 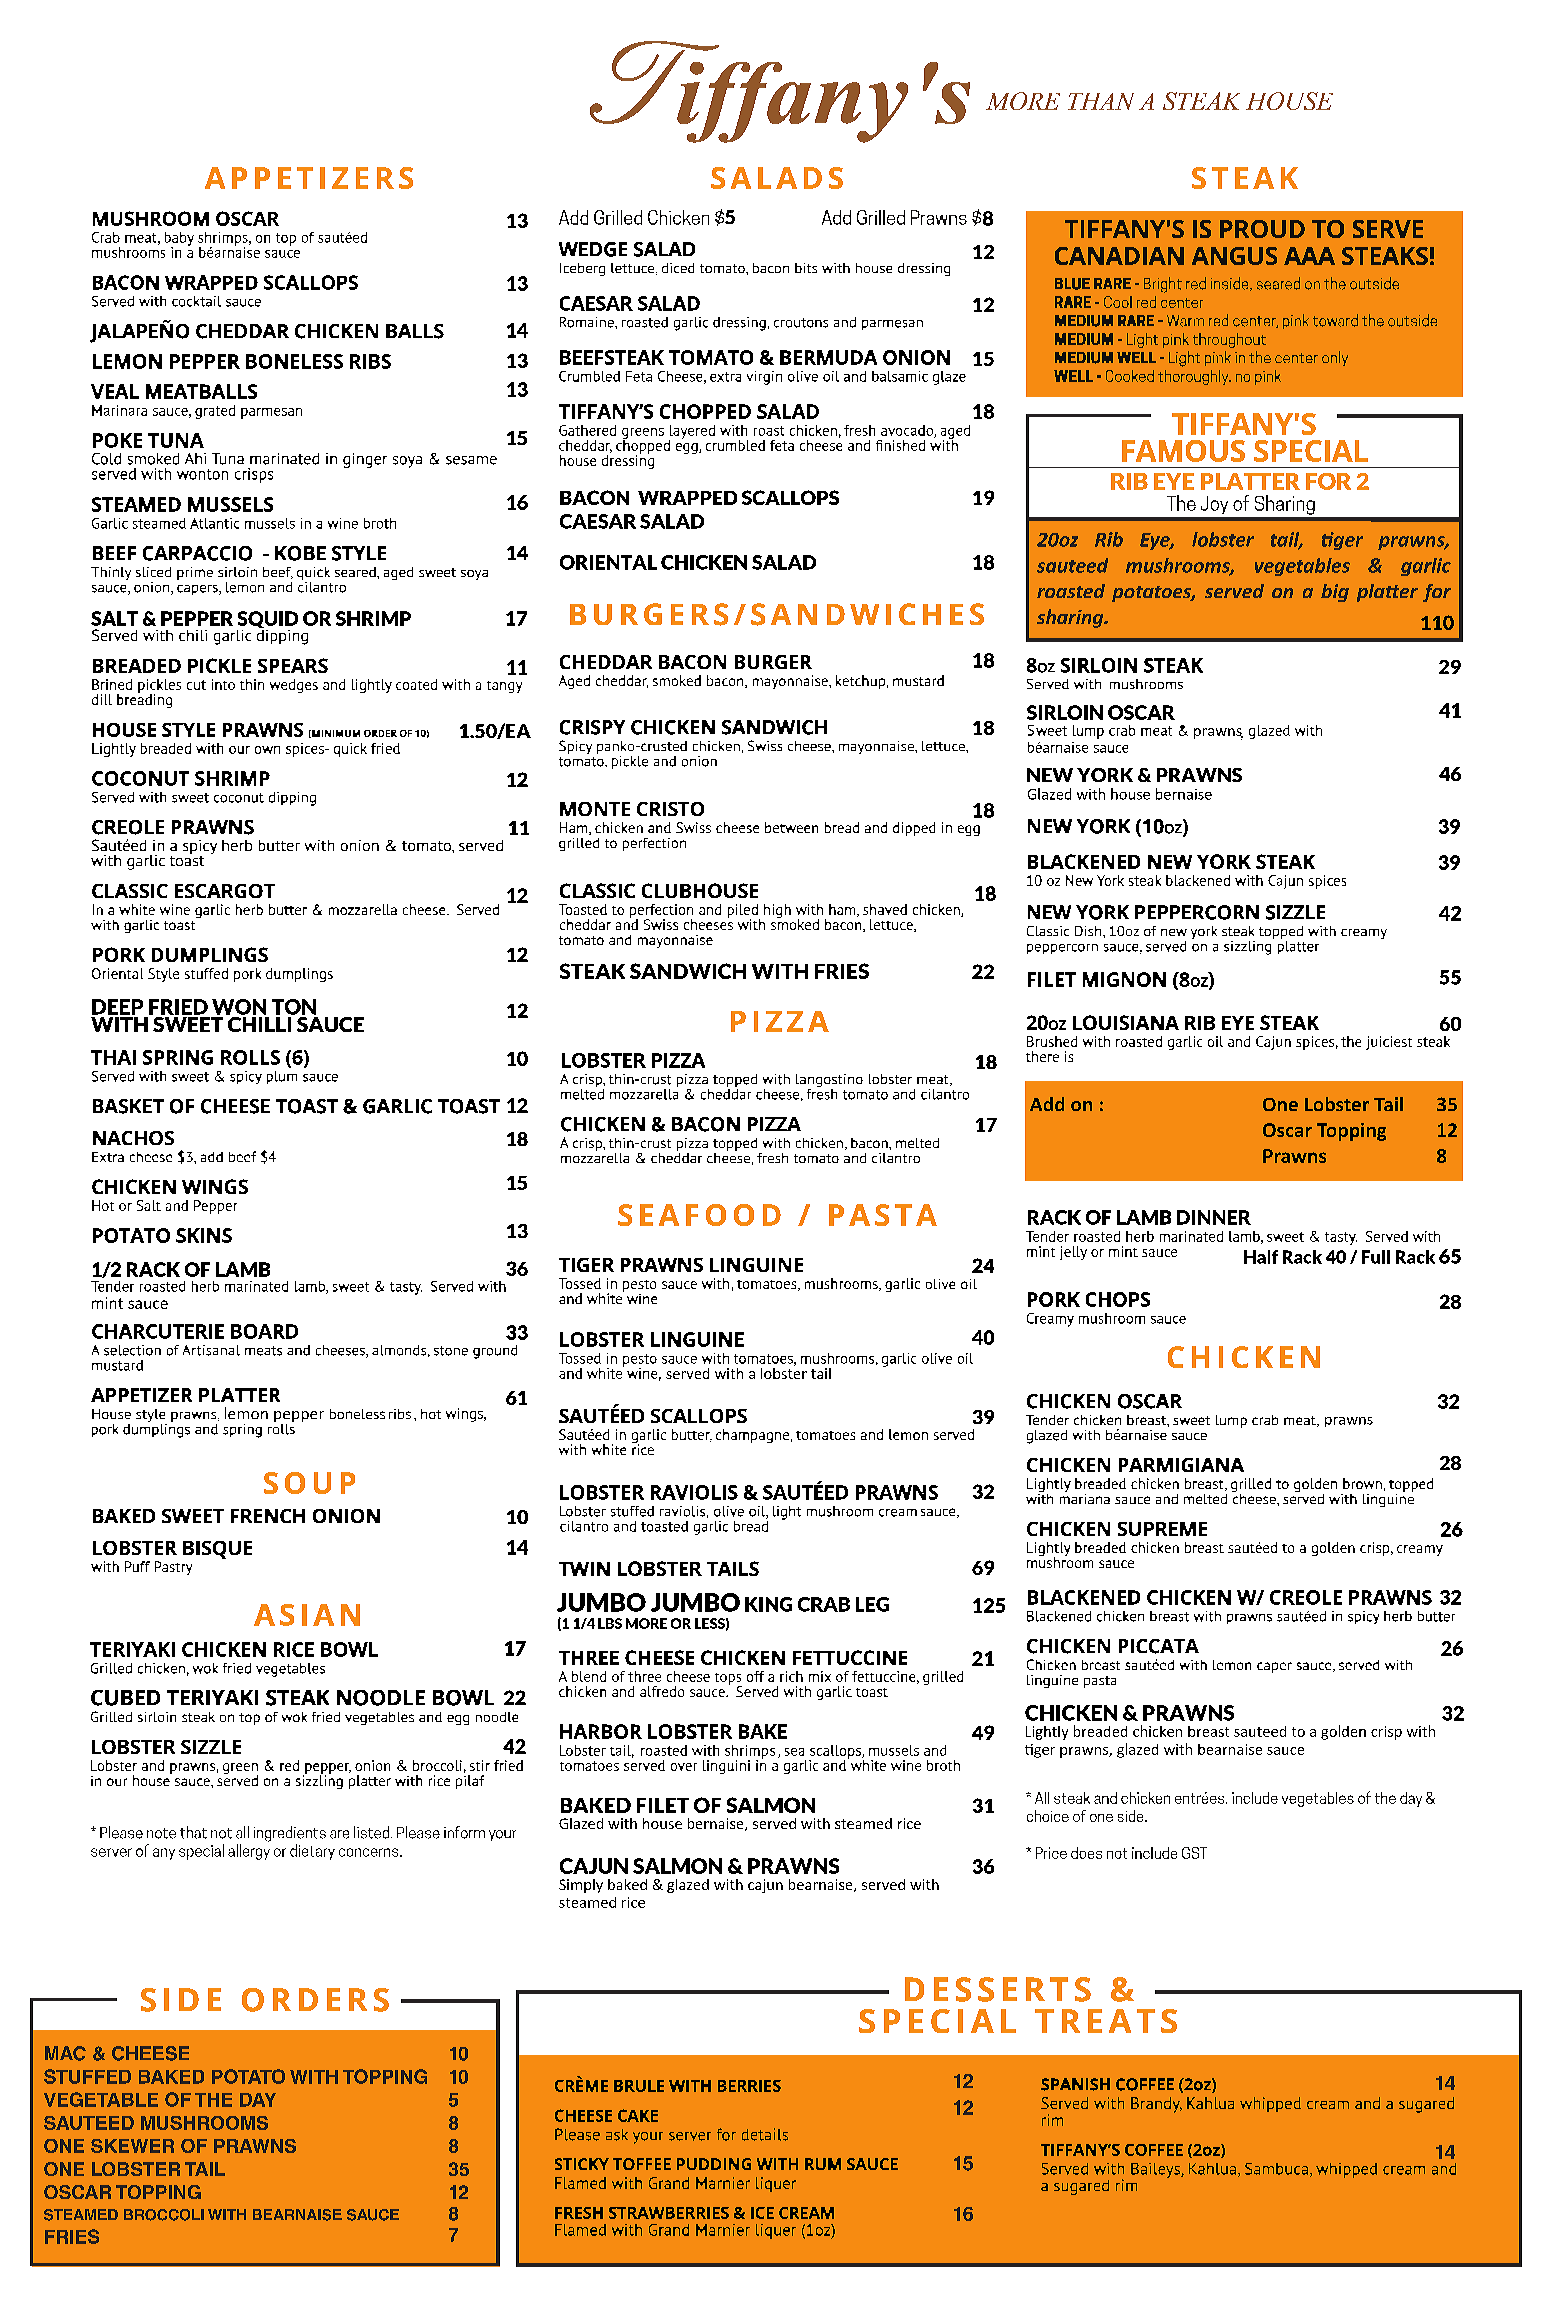 What do you see at coordinates (646, 1623) in the image?
I see `MORE` at bounding box center [646, 1623].
